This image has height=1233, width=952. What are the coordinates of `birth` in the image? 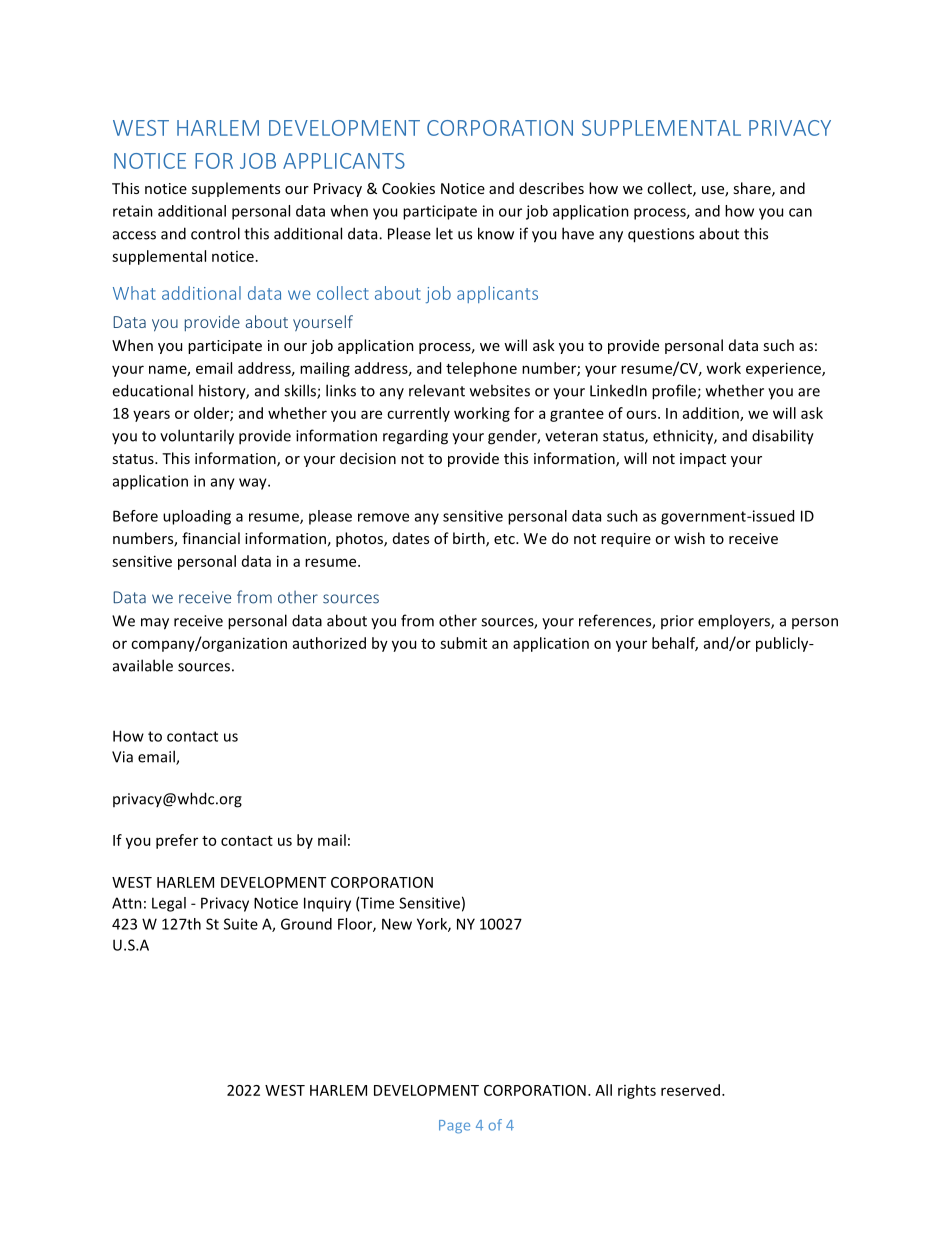 It's located at (470, 539).
